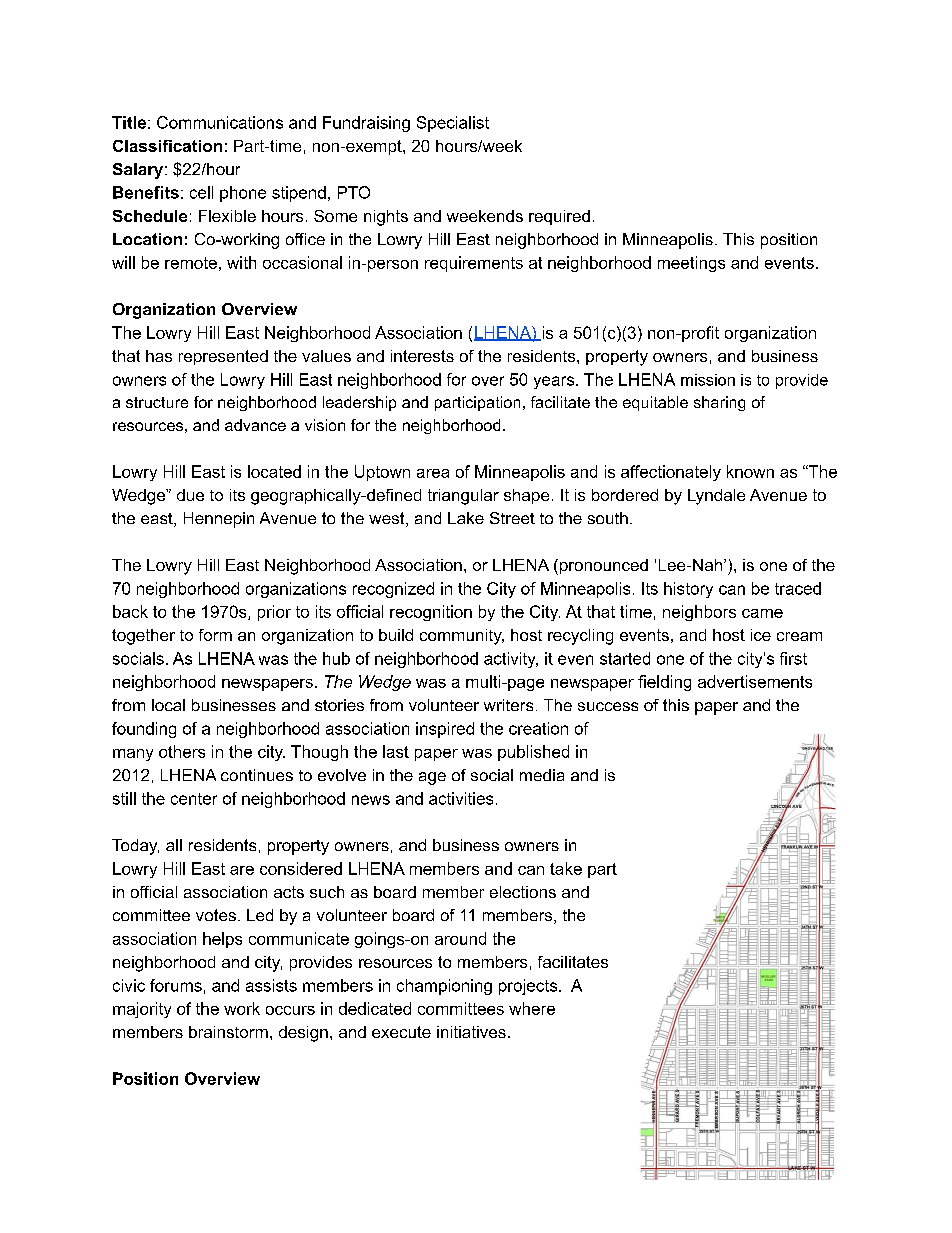 Image resolution: width=952 pixels, height=1233 pixels. Describe the element at coordinates (532, 1008) in the image. I see `where` at that location.
